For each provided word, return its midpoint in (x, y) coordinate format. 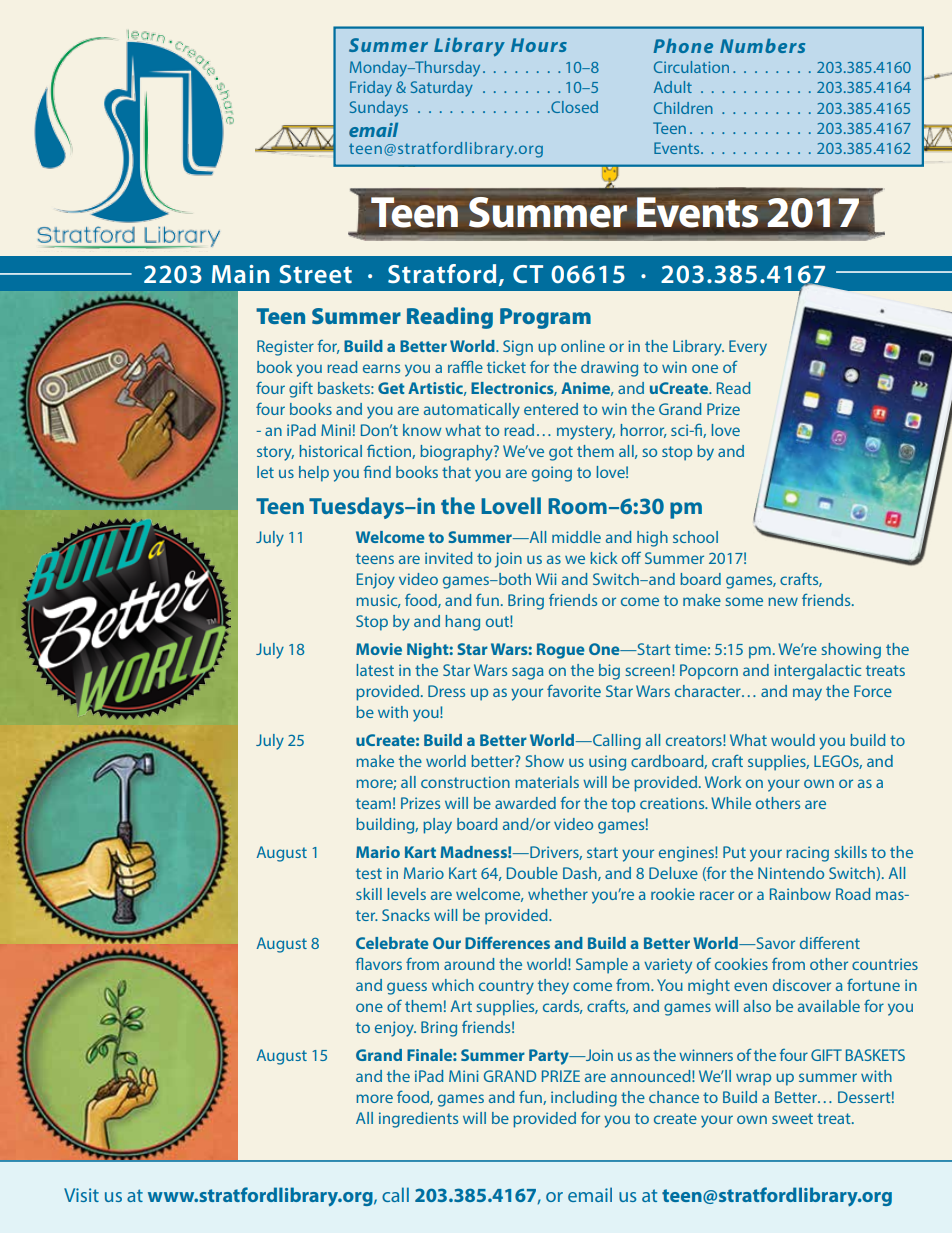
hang (463, 623)
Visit (81, 1195)
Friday (371, 89)
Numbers (762, 45)
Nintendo (791, 873)
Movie (379, 649)
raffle (465, 366)
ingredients (418, 1120)
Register (285, 348)
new (783, 601)
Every (748, 348)
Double (532, 873)
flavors (379, 963)
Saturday (442, 89)
